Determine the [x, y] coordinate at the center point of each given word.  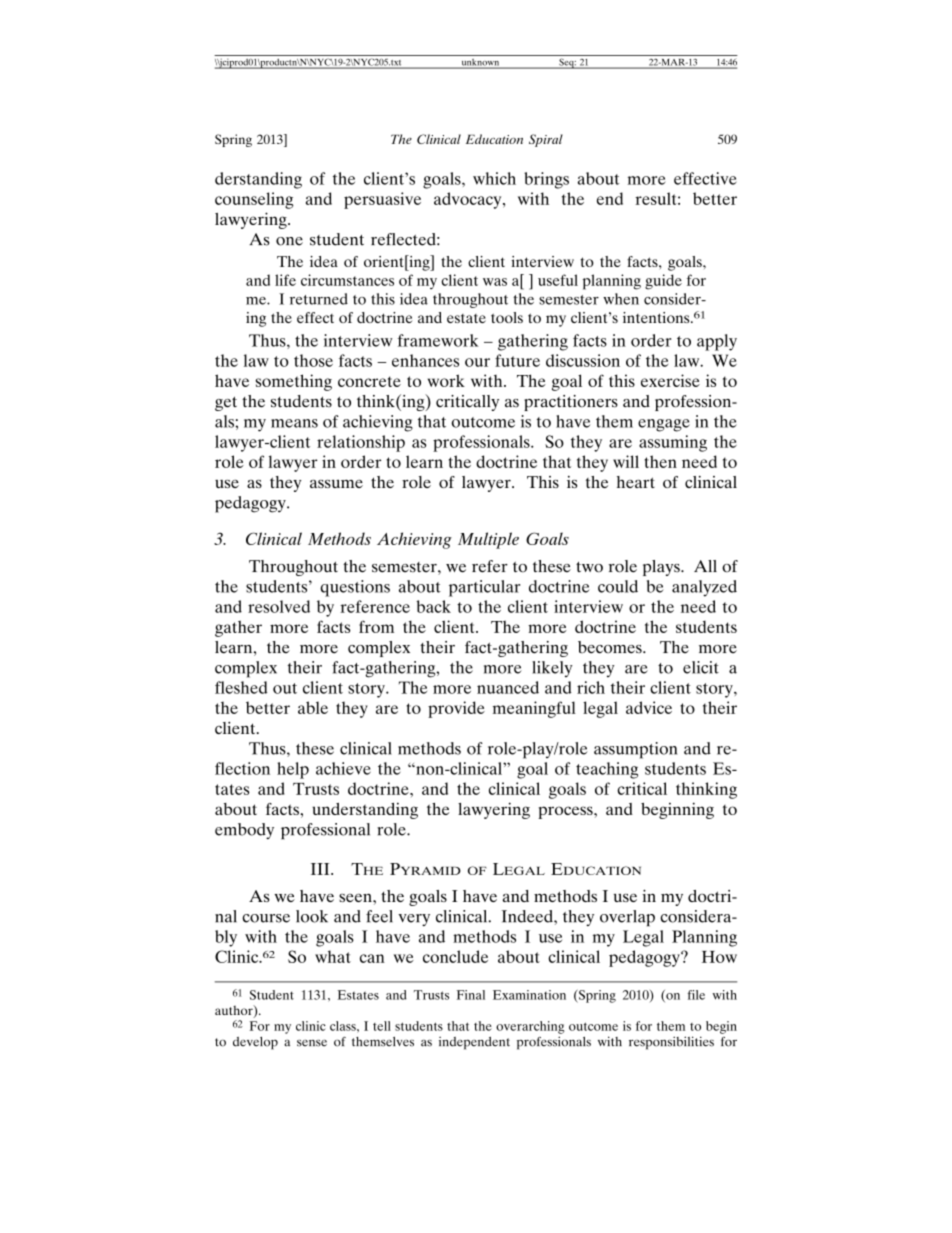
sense [312, 1043]
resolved [279, 606]
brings [546, 180]
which [494, 178]
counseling [254, 200]
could [618, 586]
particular [484, 588]
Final [471, 995]
